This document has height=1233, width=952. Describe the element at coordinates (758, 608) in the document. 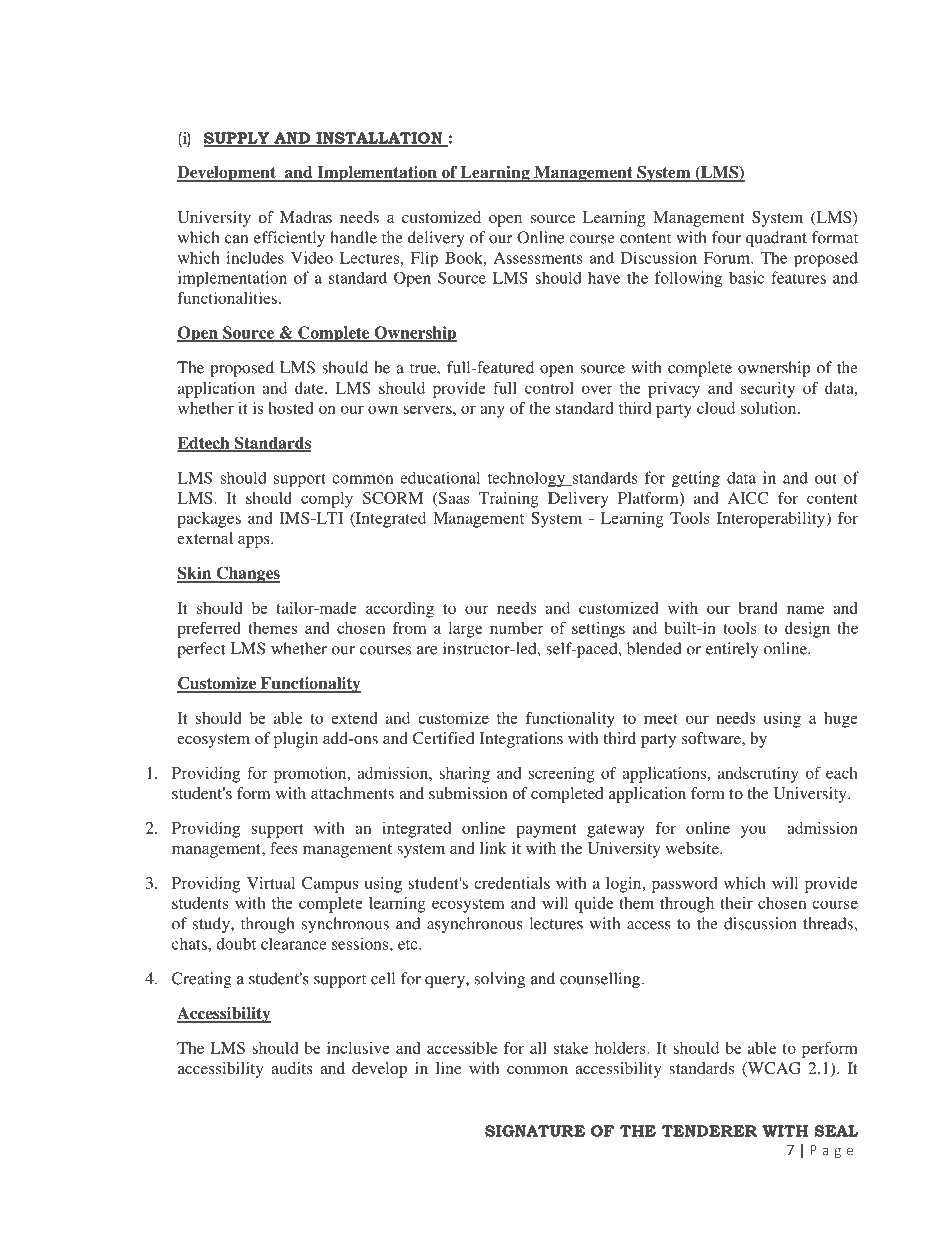

I see `brand` at that location.
